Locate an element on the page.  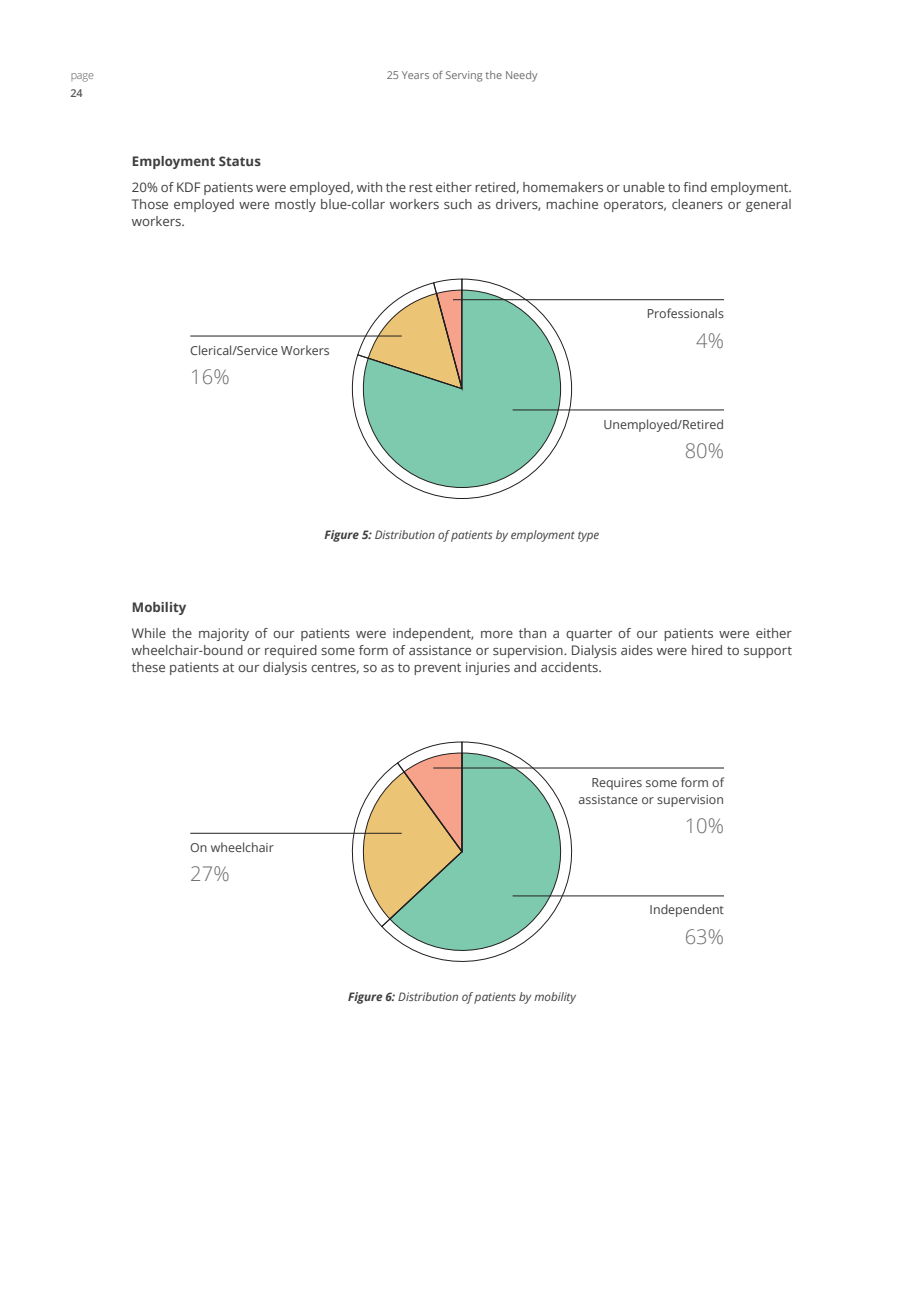
Those is located at coordinates (150, 204).
